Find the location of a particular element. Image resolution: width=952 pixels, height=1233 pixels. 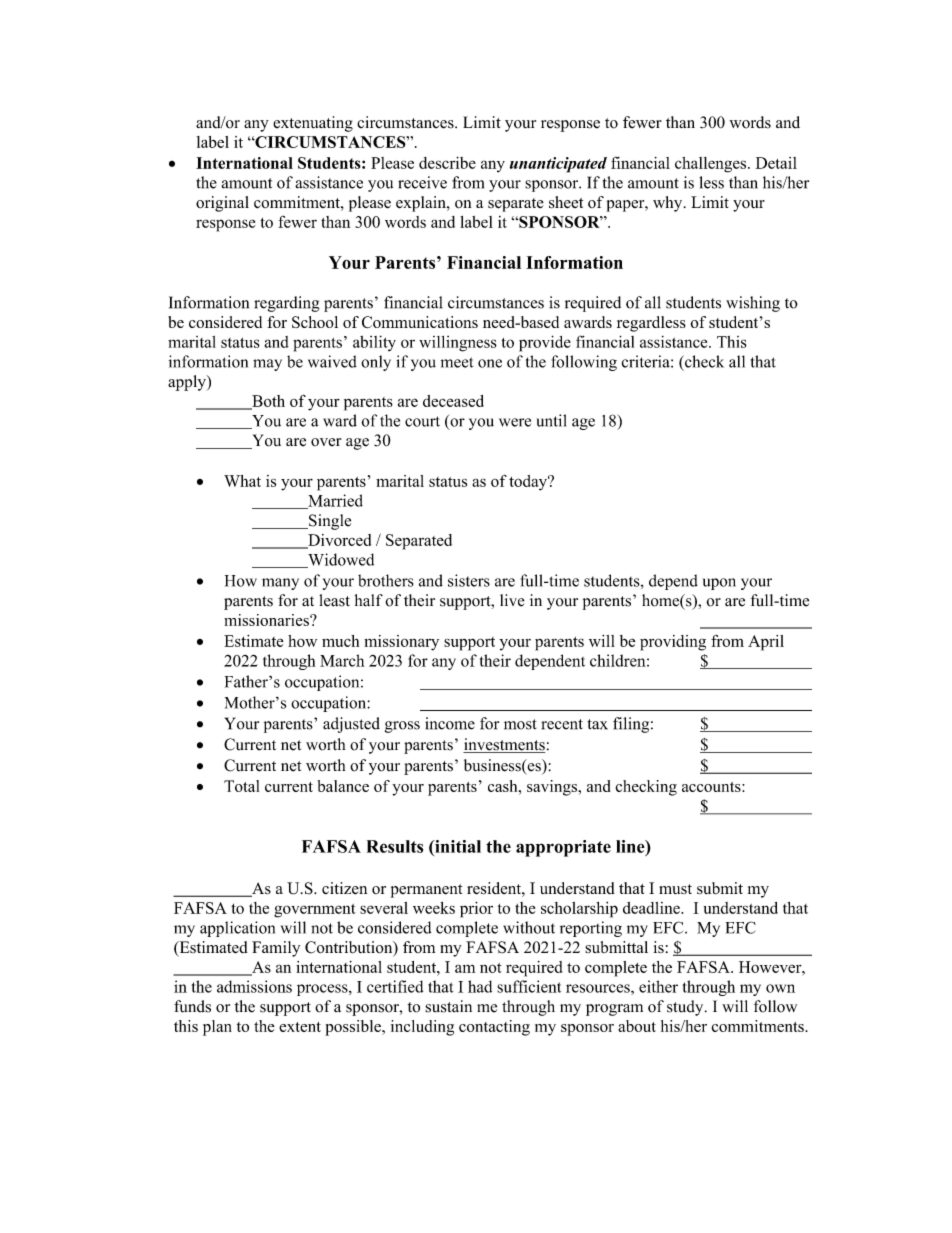

had is located at coordinates (480, 986).
